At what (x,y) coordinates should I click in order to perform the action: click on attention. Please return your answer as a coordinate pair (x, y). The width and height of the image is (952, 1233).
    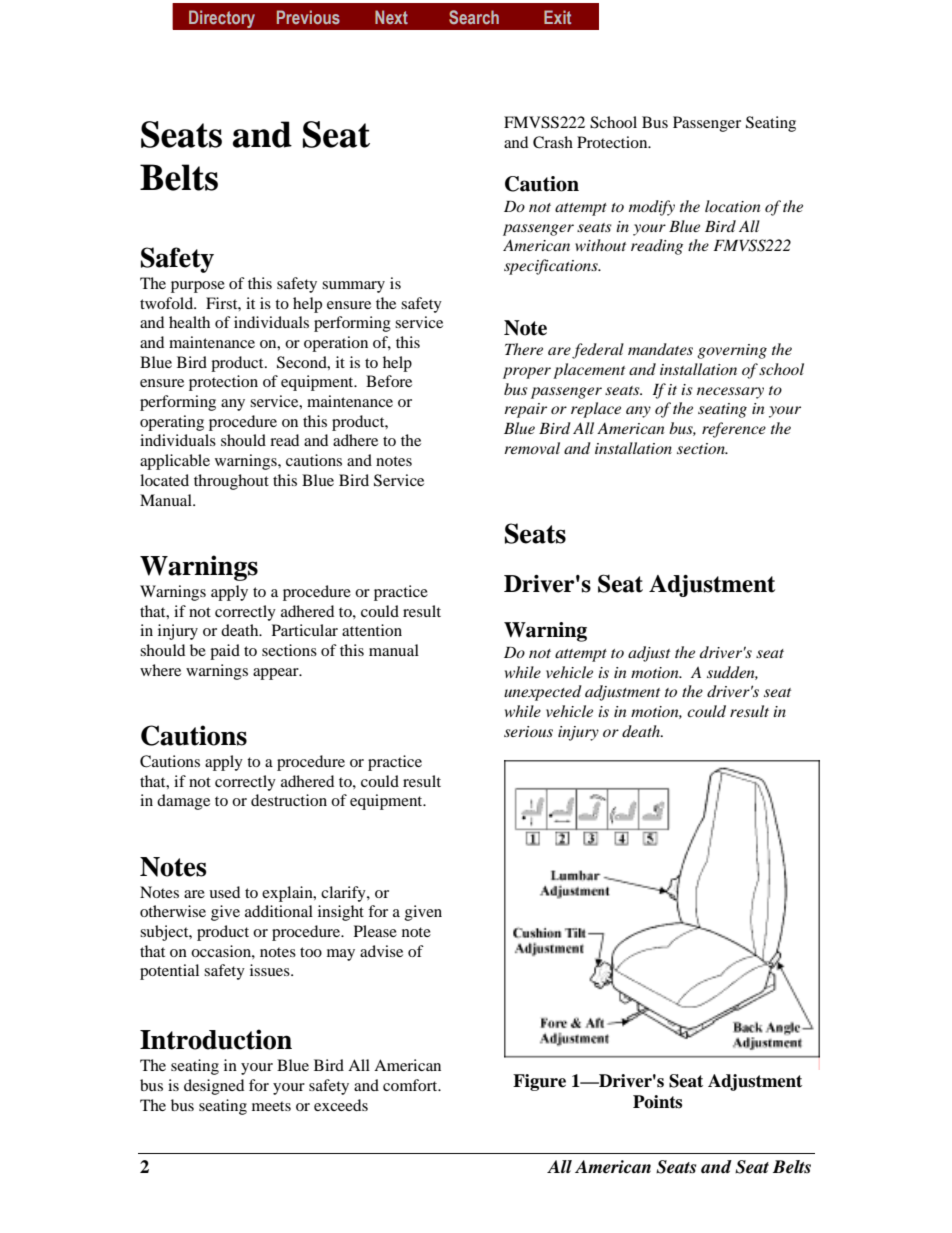
    Looking at the image, I should click on (372, 630).
